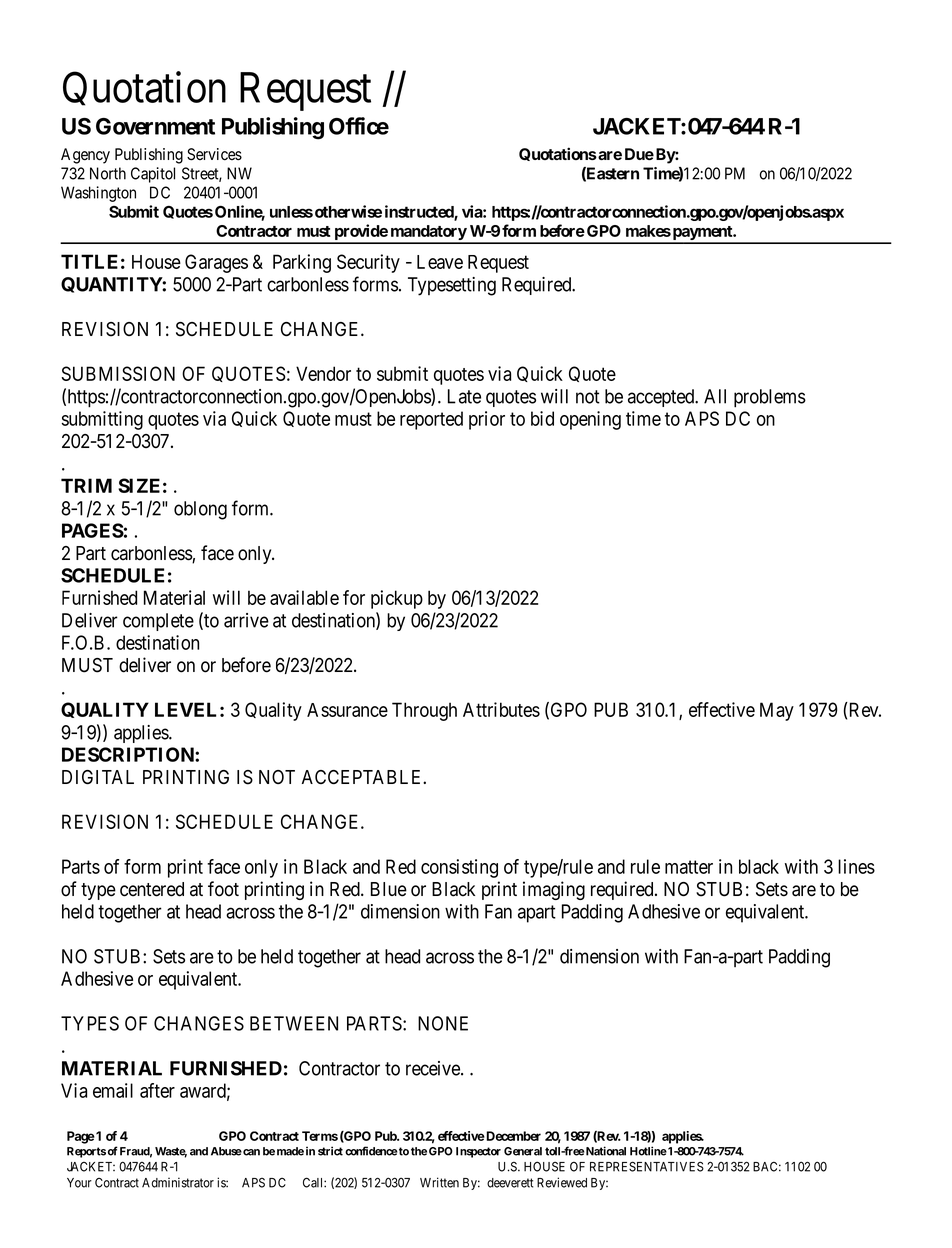 The image size is (952, 1248). I want to click on REPRESENTATIVES, so click(647, 1166).
